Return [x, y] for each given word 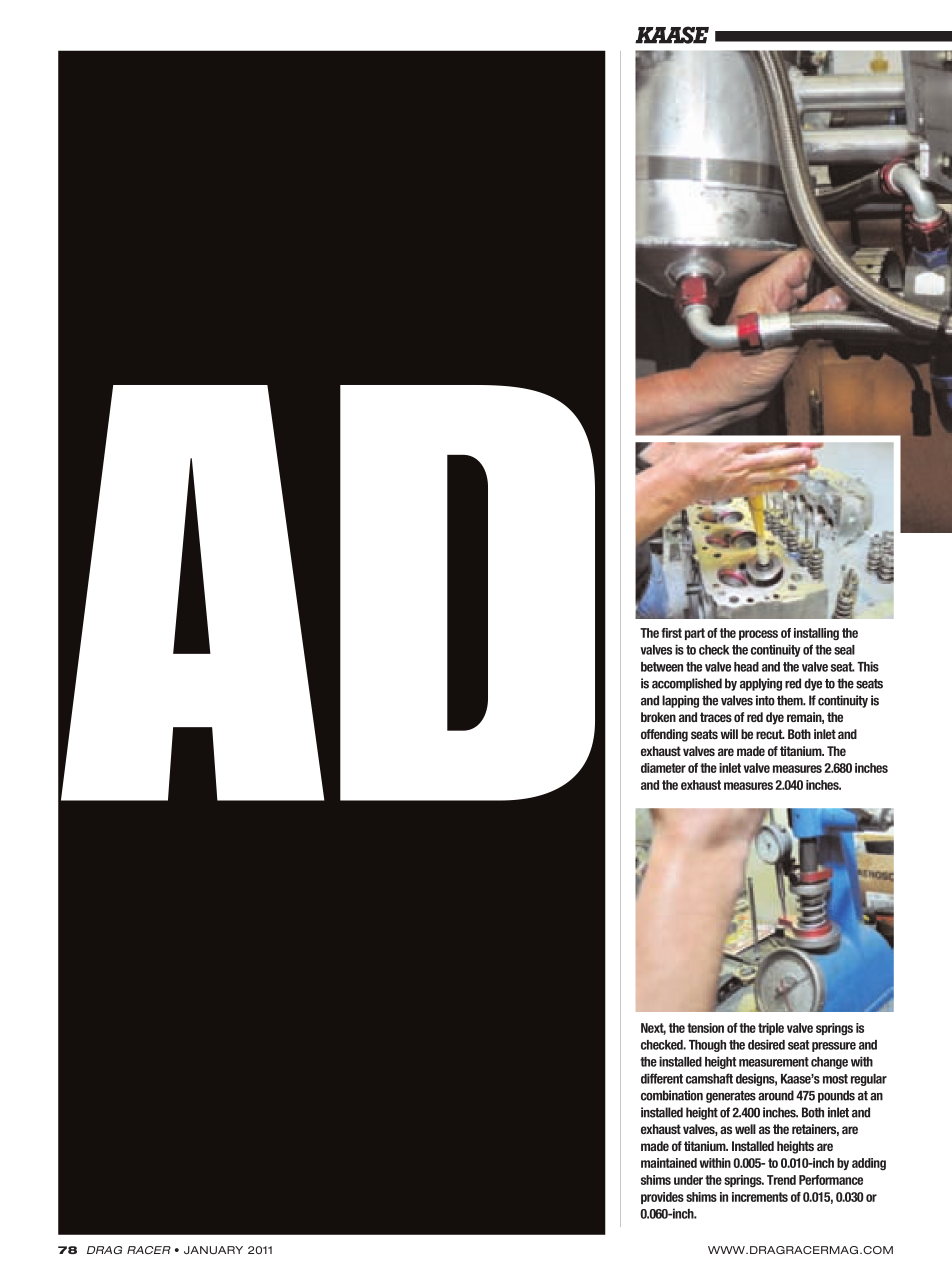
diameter [663, 768]
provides [662, 1198]
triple [771, 1029]
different [662, 1078]
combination [672, 1095]
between [662, 667]
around [776, 1095]
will [729, 734]
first [671, 633]
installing [816, 634]
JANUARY [213, 1250]
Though [707, 1046]
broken [658, 717]
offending [664, 735]
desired [766, 1044]
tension [705, 1028]
